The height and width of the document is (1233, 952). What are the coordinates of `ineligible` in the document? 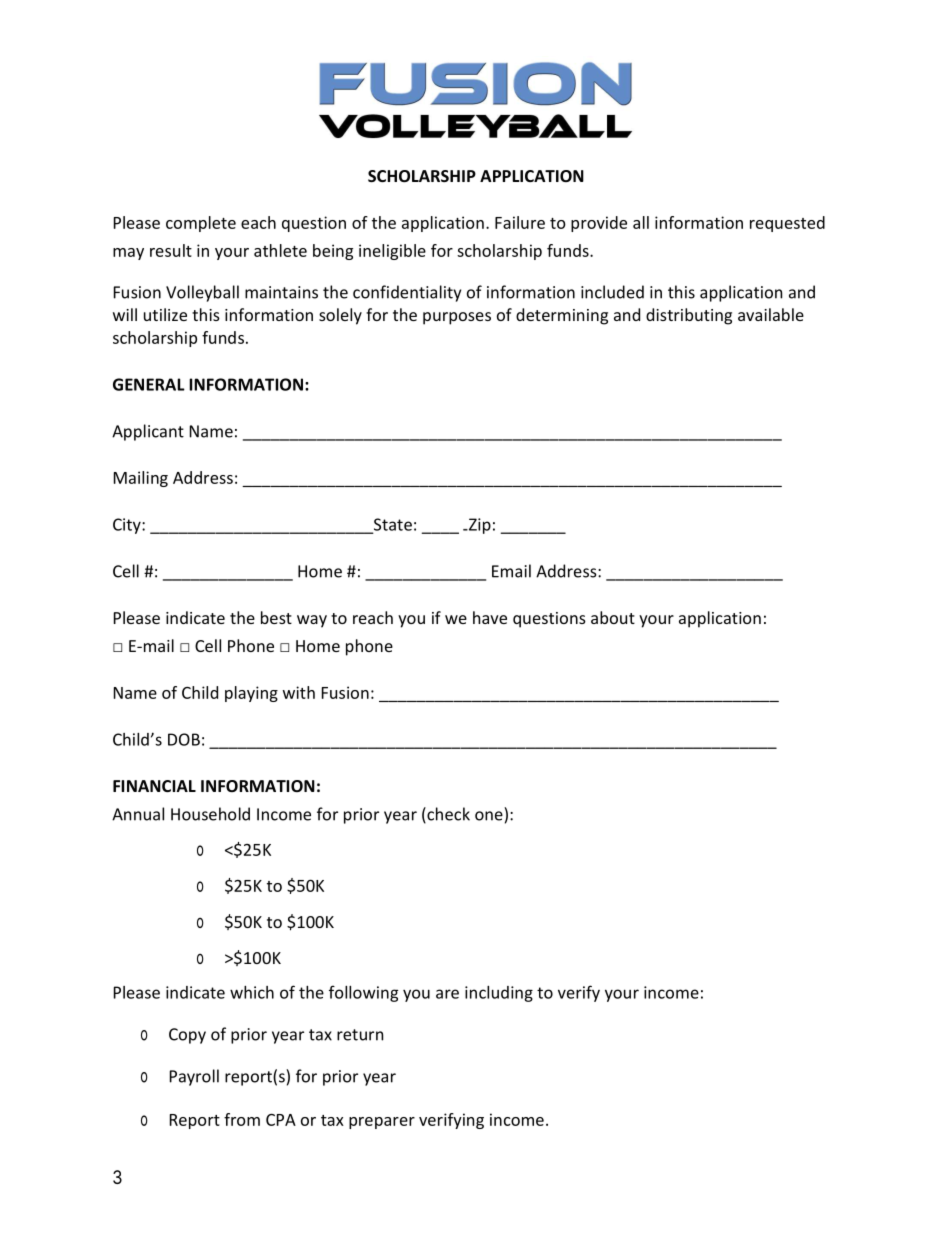 It's located at (392, 252).
